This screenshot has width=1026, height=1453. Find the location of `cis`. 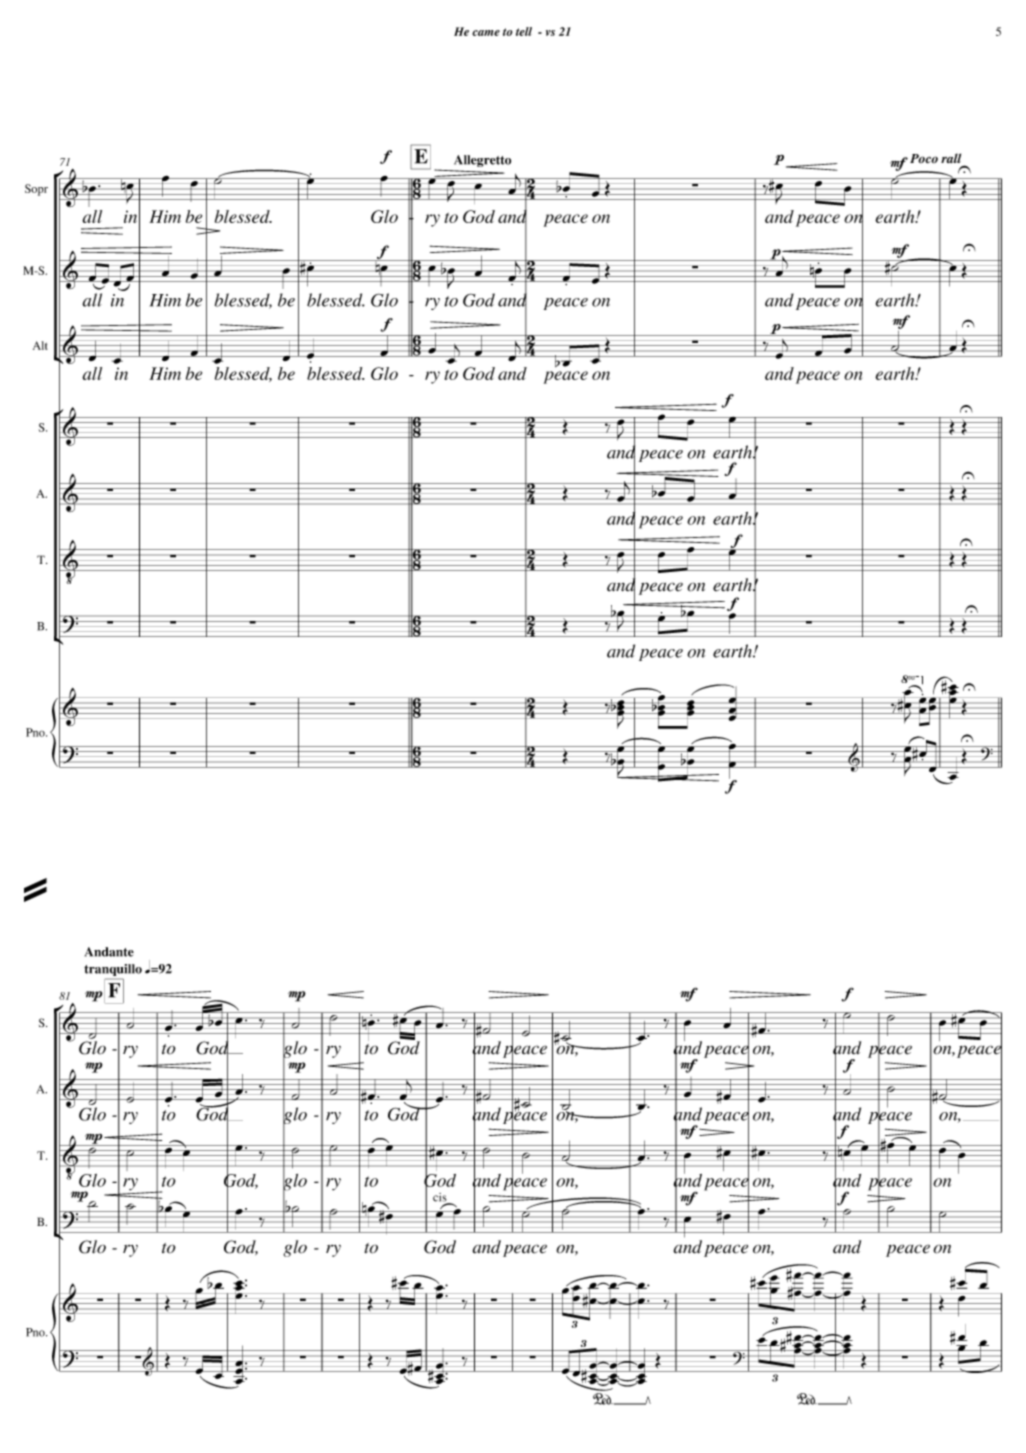

cis is located at coordinates (441, 1198).
